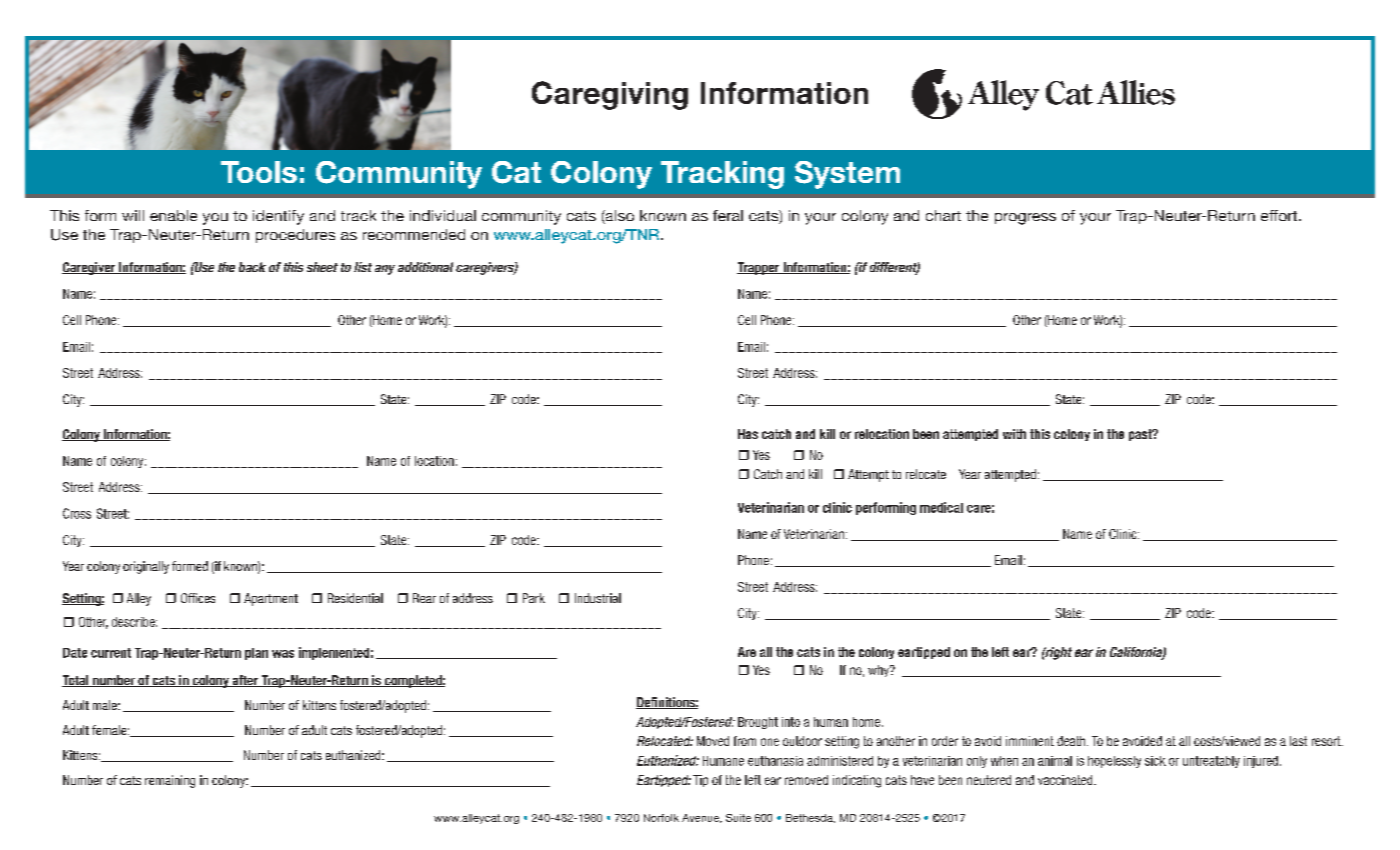 Image resolution: width=1400 pixels, height=850 pixels. I want to click on effort, so click(1280, 215).
